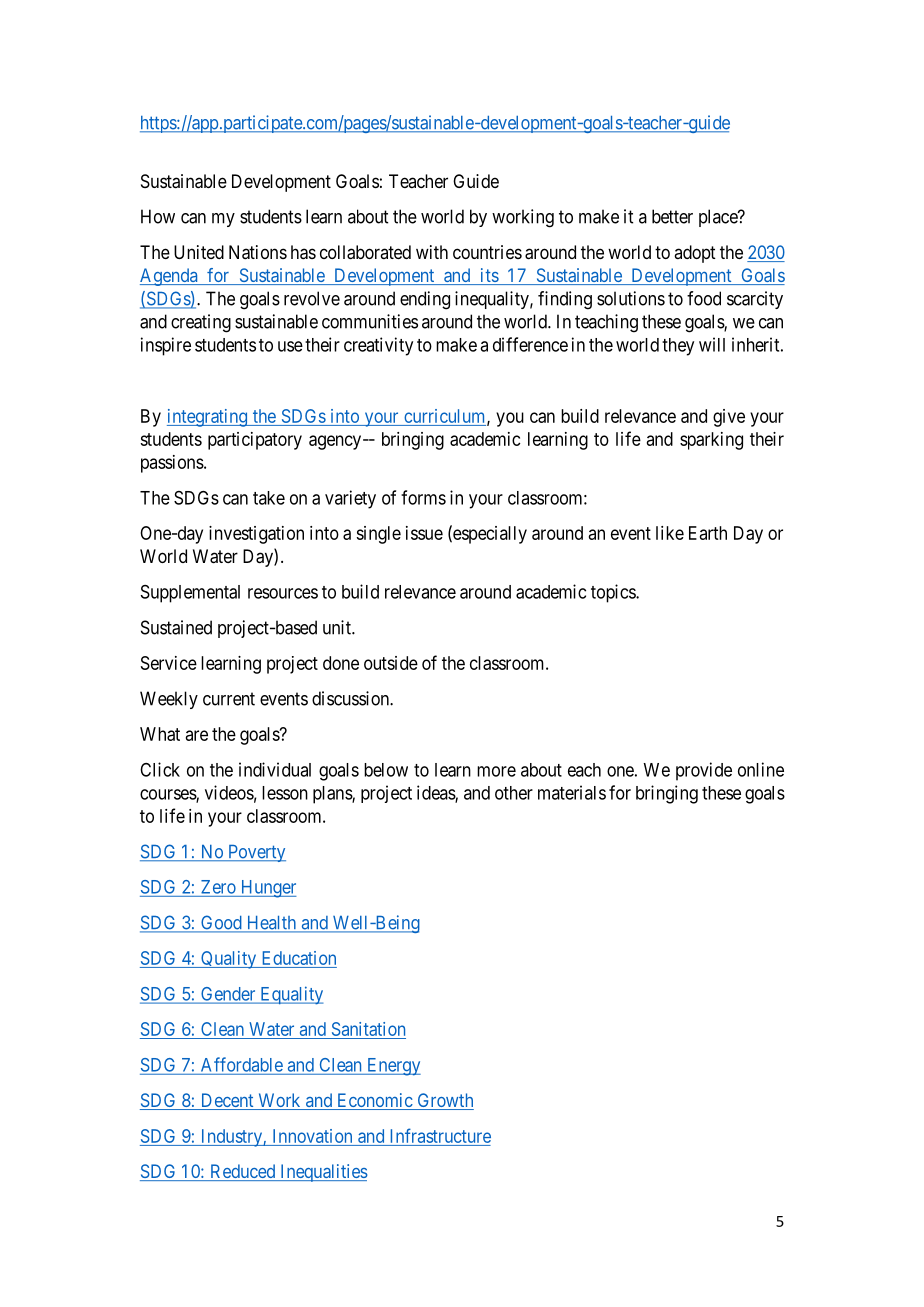 Image resolution: width=924 pixels, height=1307 pixels. I want to click on Growth, so click(444, 1101).
